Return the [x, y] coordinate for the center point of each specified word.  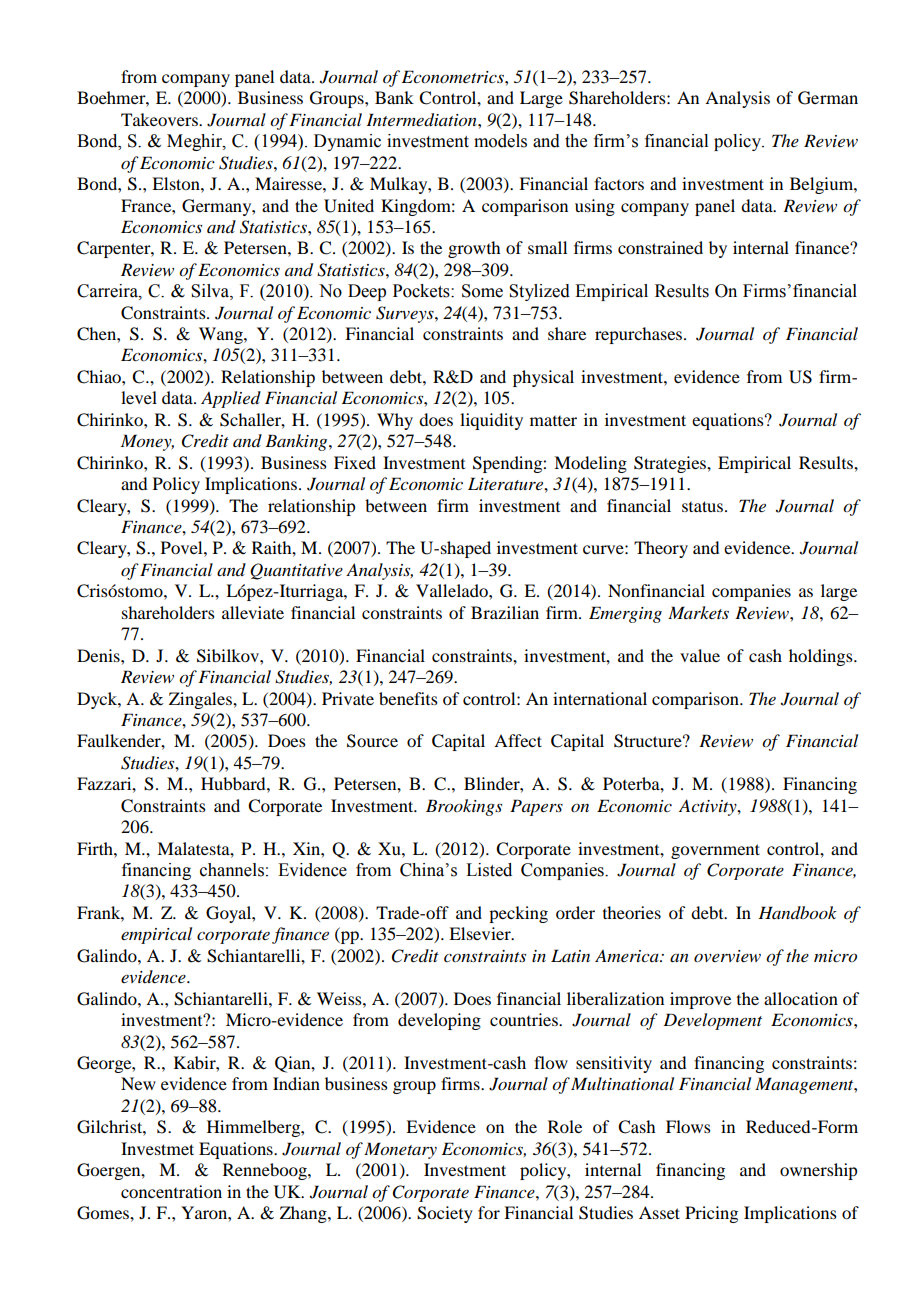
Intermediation [422, 120]
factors [619, 183]
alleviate [253, 612]
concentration [171, 1191]
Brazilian [505, 612]
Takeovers [160, 119]
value [700, 655]
